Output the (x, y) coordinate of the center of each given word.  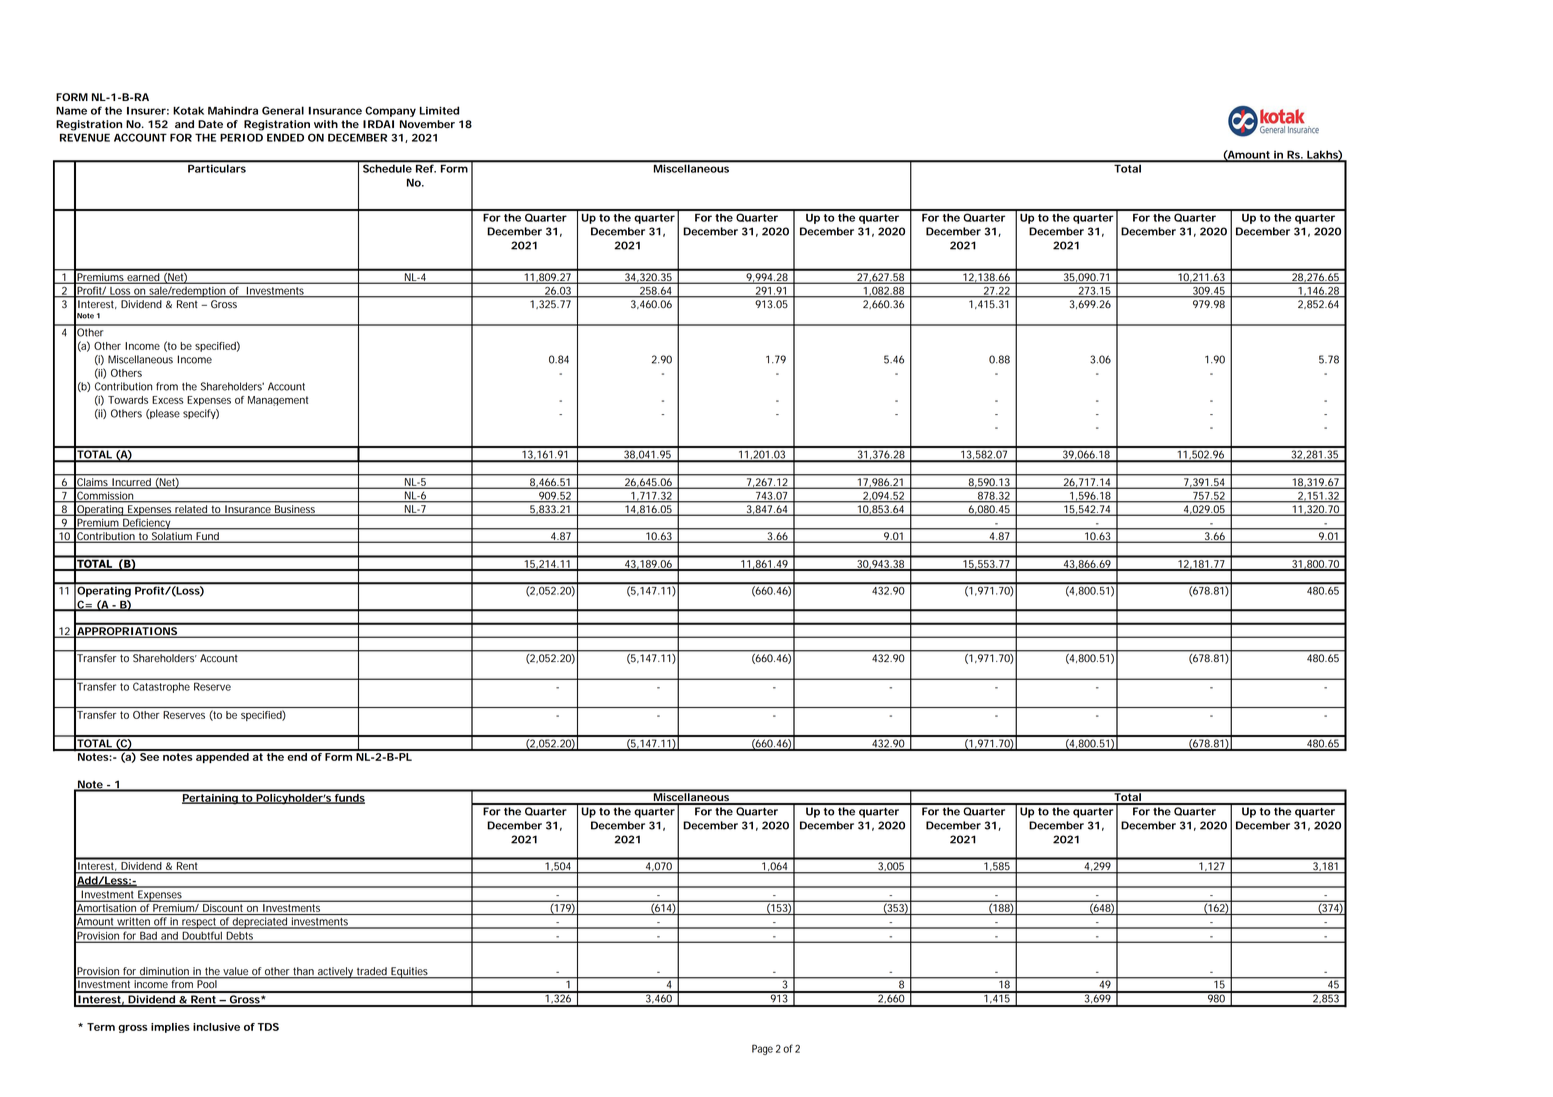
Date (210, 124)
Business (295, 510)
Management (278, 401)
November (427, 124)
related (191, 510)
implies (170, 1028)
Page (762, 1049)
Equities (410, 973)
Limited (439, 110)
